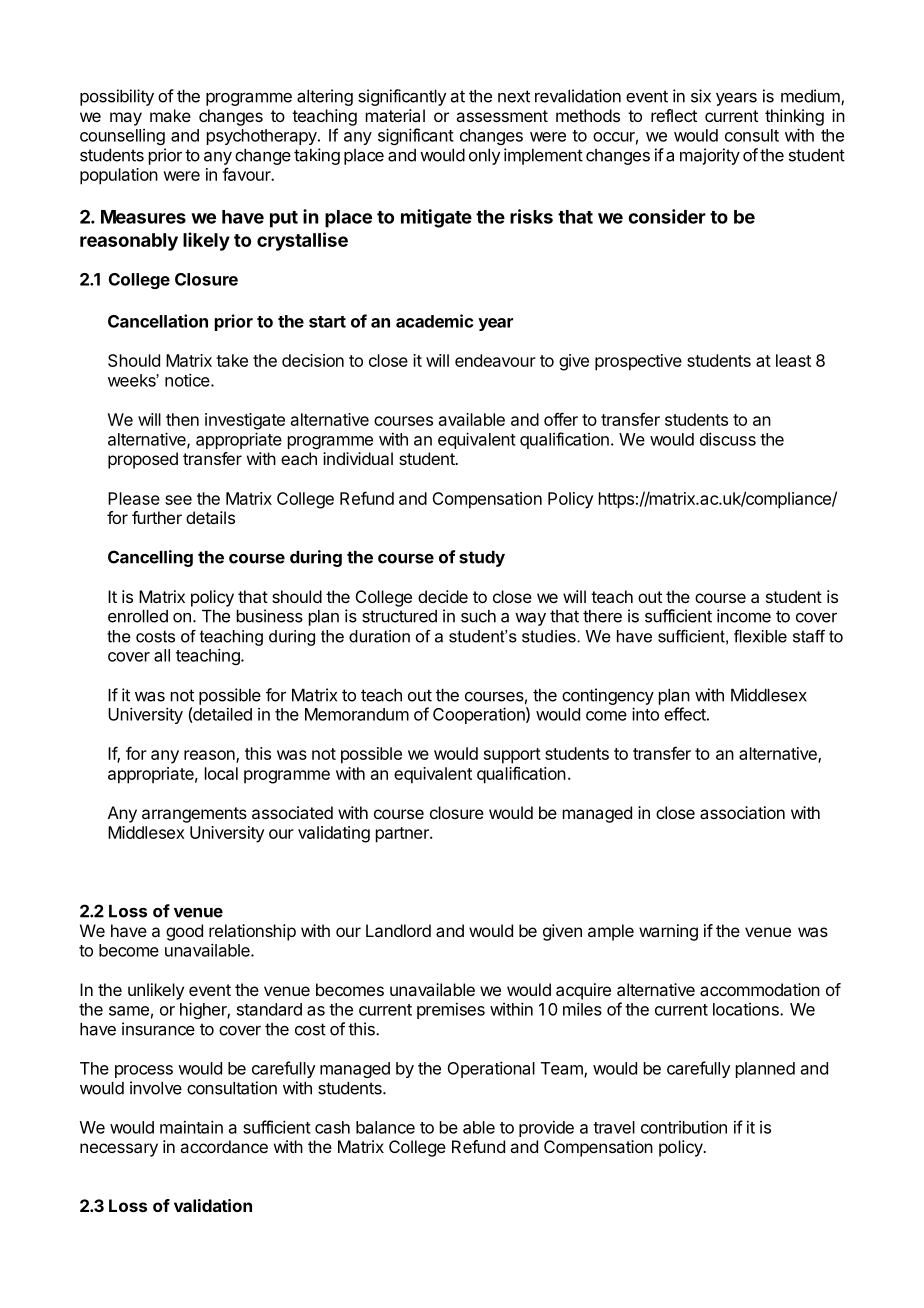  I want to click on enrolled, so click(138, 616).
